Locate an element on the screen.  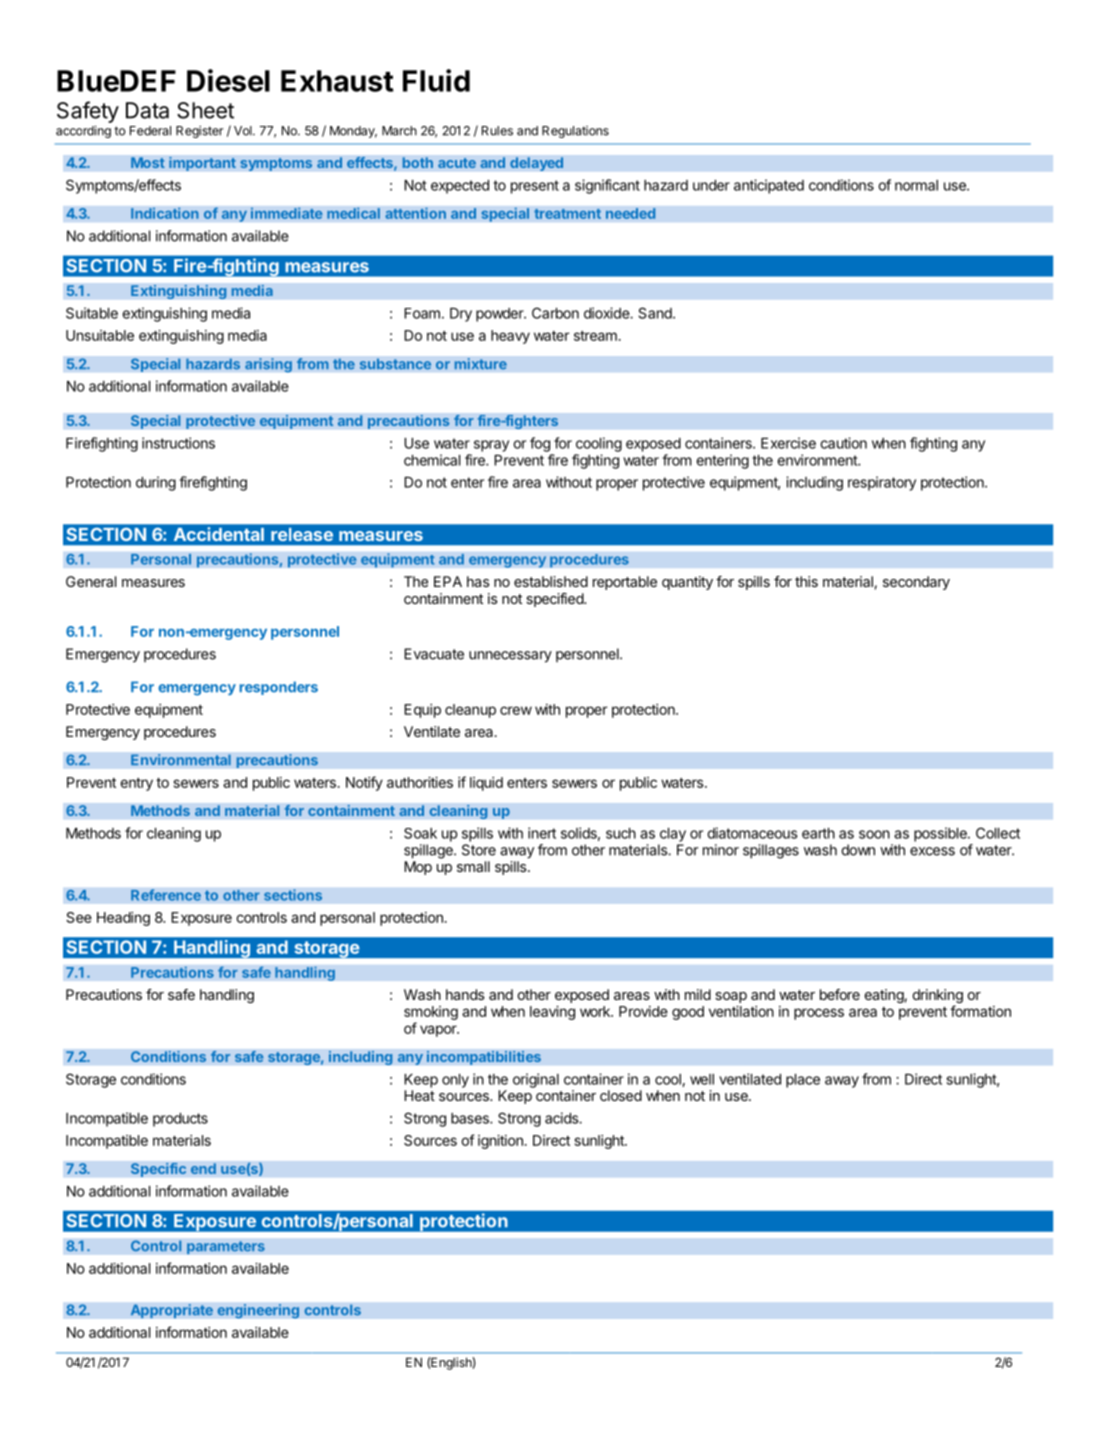
Sheet is located at coordinates (205, 110).
